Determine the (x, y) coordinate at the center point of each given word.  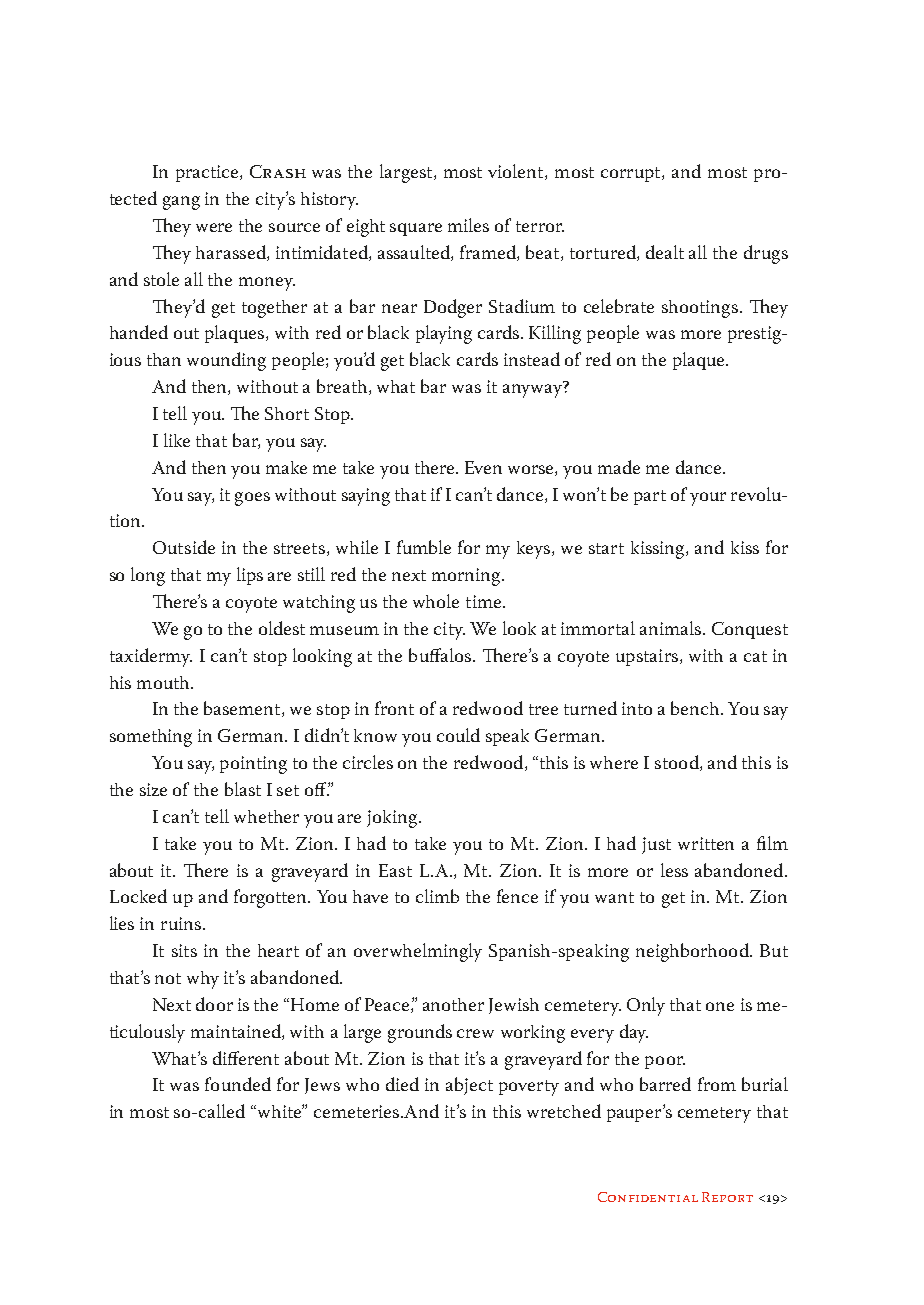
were (214, 227)
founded (238, 1084)
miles (468, 225)
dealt (665, 252)
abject (469, 1086)
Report (727, 1197)
